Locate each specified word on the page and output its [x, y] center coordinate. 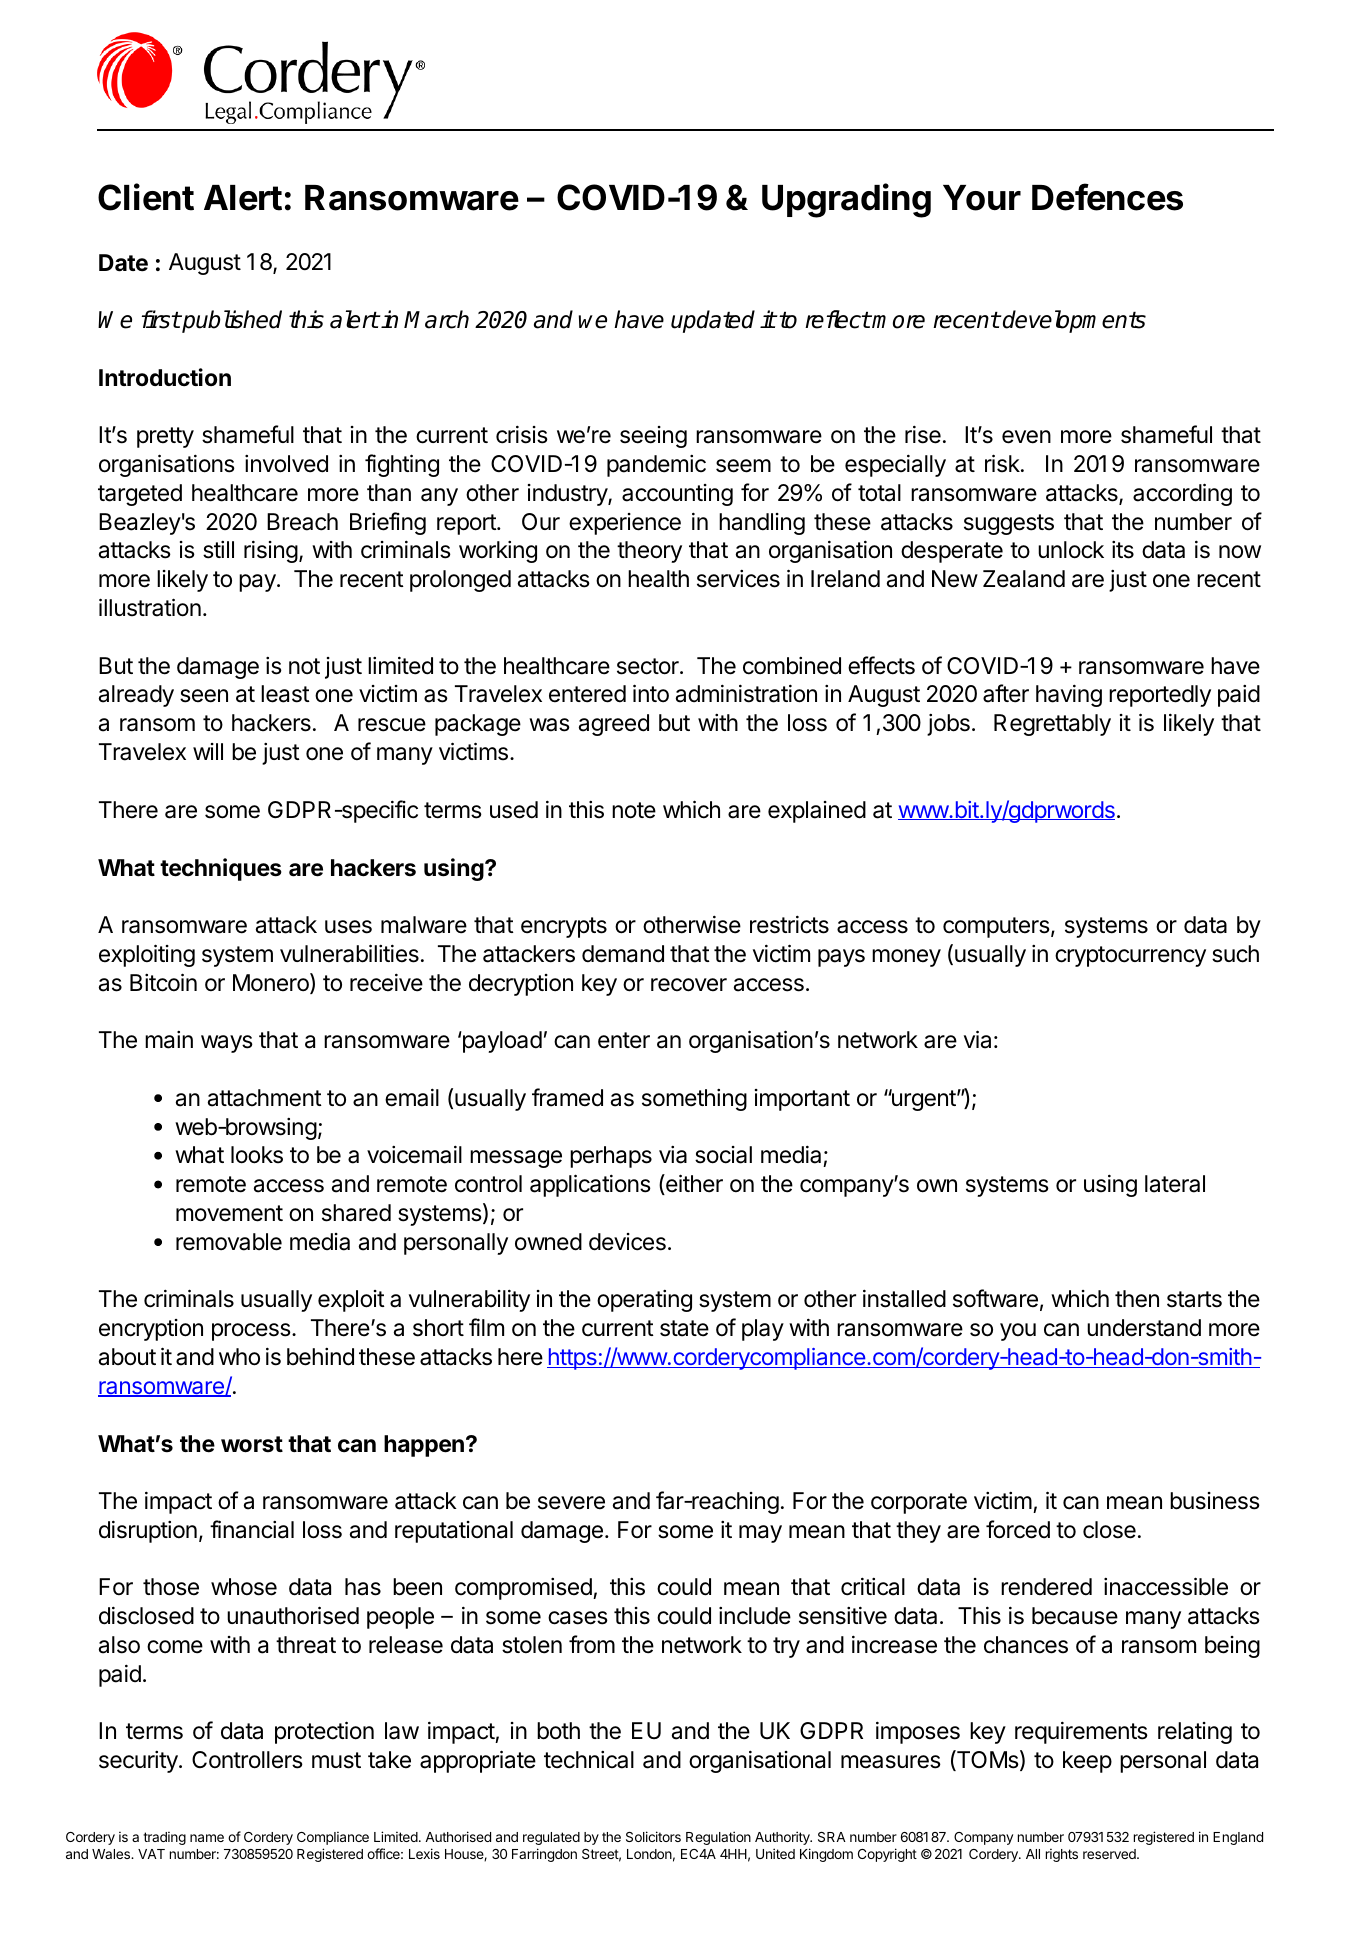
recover [689, 985]
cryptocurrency [1130, 956]
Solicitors [653, 1836]
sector [649, 666]
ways [227, 1044]
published [231, 321]
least [285, 694]
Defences [1107, 197]
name [207, 1838]
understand [1144, 1328]
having [1069, 695]
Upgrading [846, 200]
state [684, 1328]
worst [252, 1444]
